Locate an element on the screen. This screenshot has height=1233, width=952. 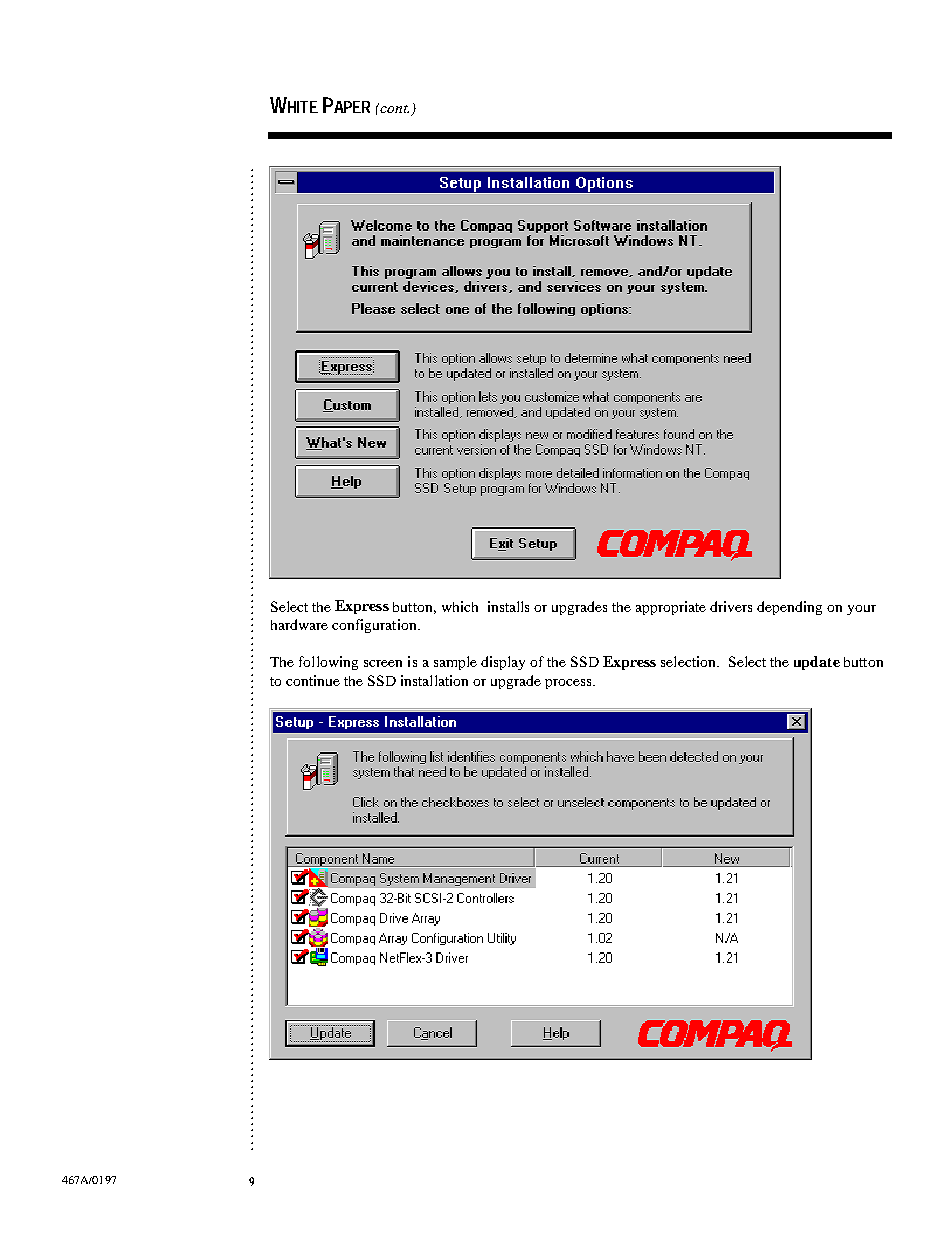
which is located at coordinates (460, 606).
